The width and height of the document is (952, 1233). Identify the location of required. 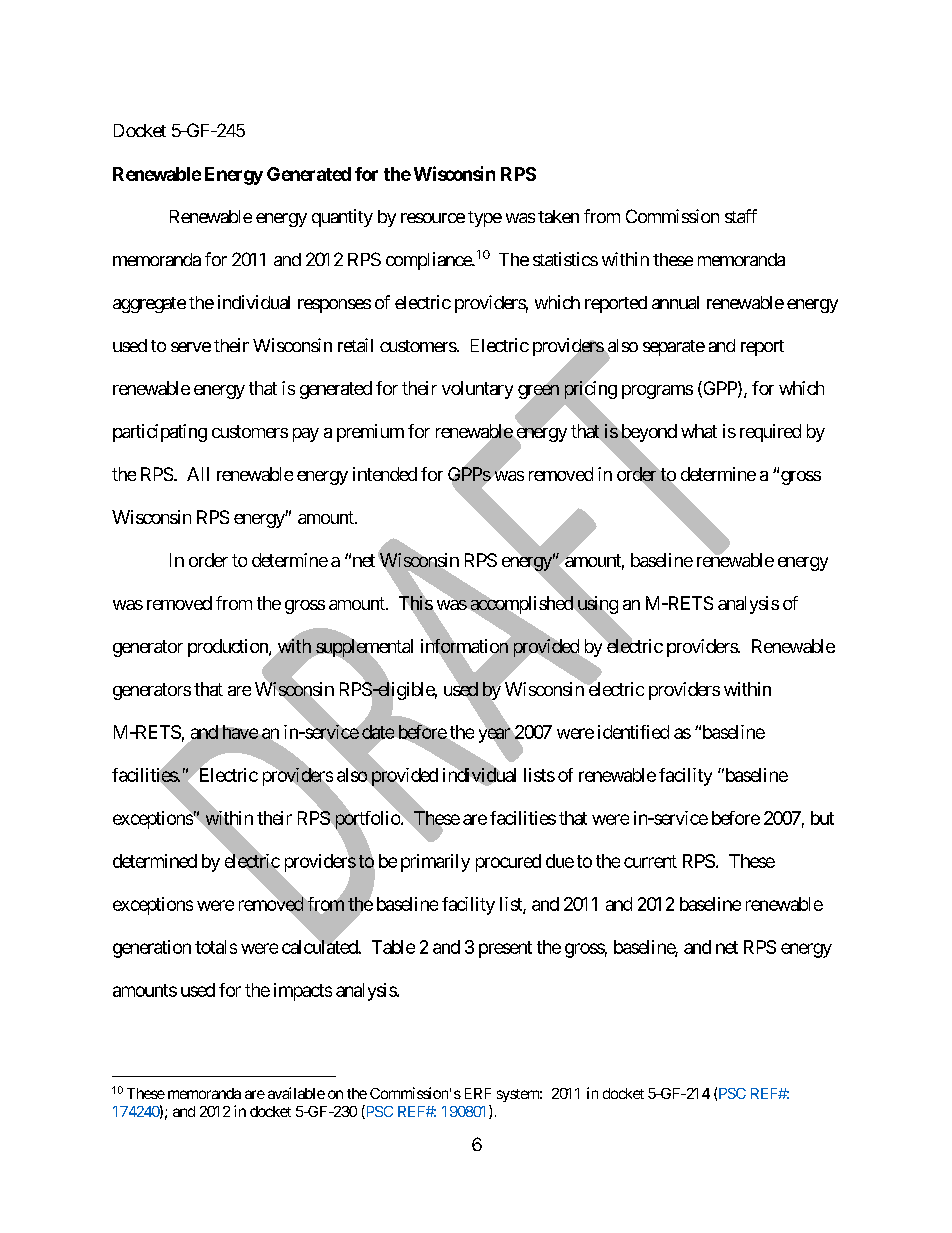
(770, 433).
